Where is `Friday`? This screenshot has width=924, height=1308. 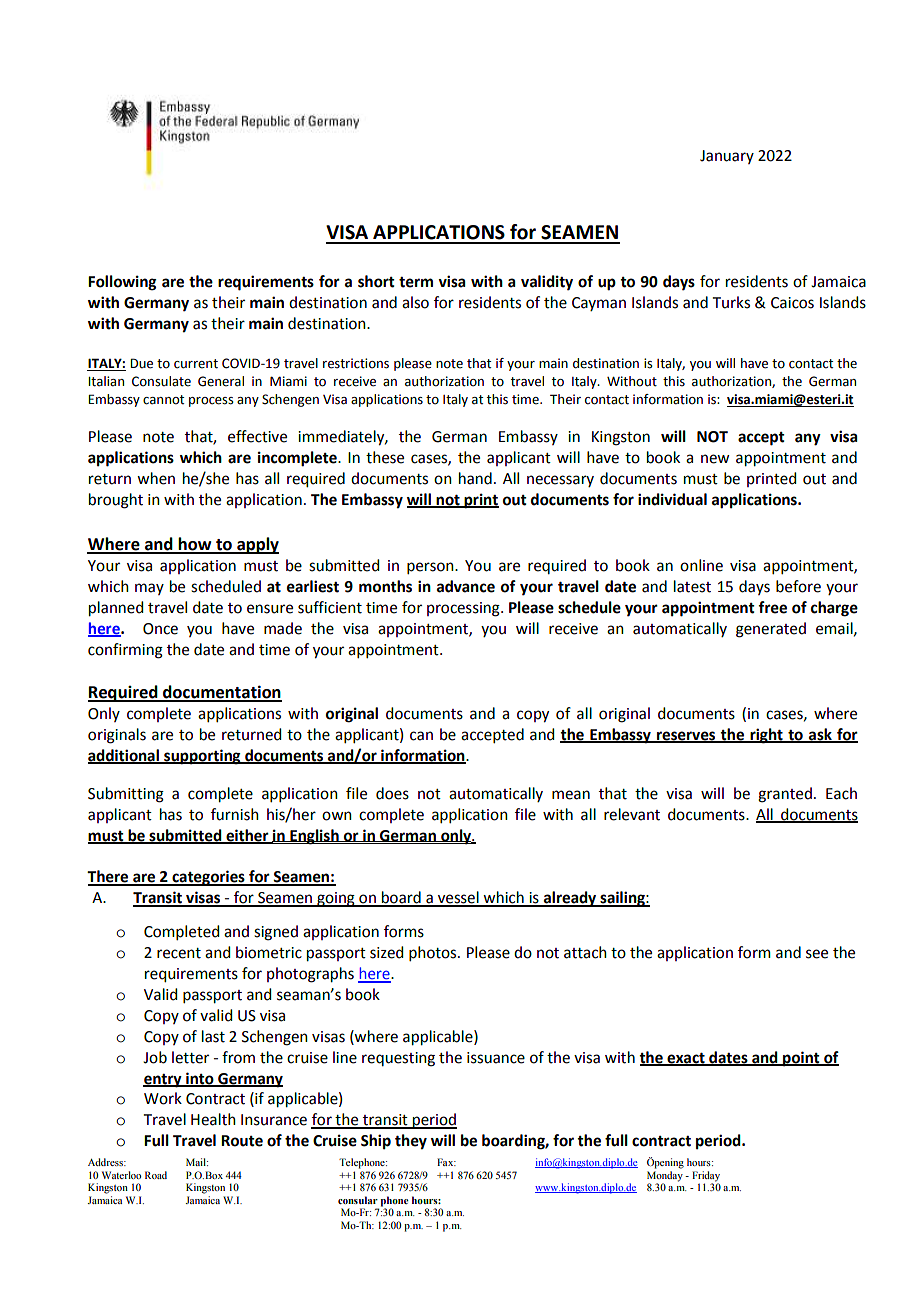
Friday is located at coordinates (706, 1177).
